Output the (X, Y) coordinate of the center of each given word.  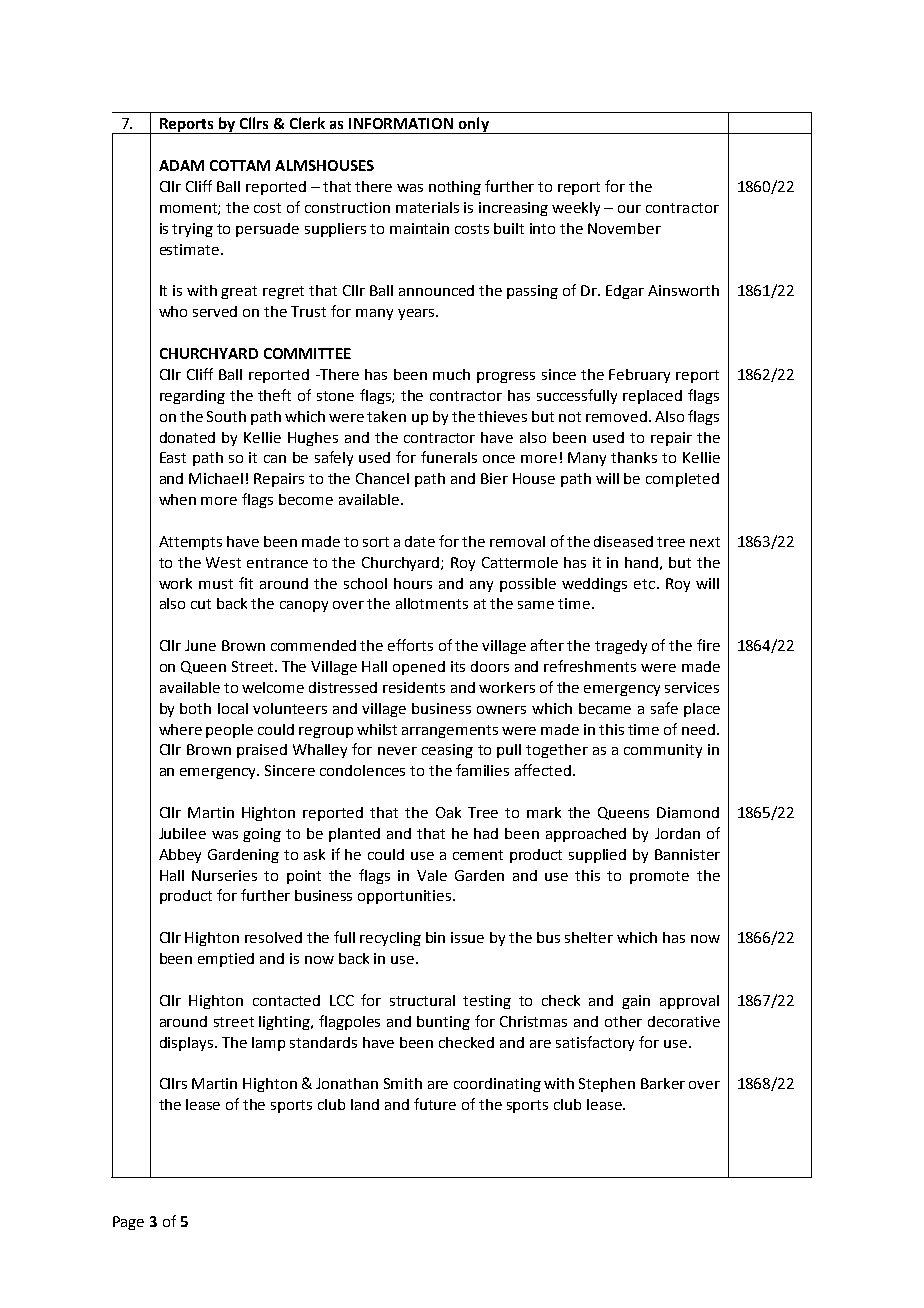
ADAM (181, 165)
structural (422, 1000)
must (216, 584)
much (451, 374)
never (397, 751)
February (639, 376)
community (663, 751)
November (624, 228)
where (180, 729)
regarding (192, 397)
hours (413, 583)
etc (644, 584)
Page (128, 1223)
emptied (226, 960)
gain (636, 1002)
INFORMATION (401, 123)
